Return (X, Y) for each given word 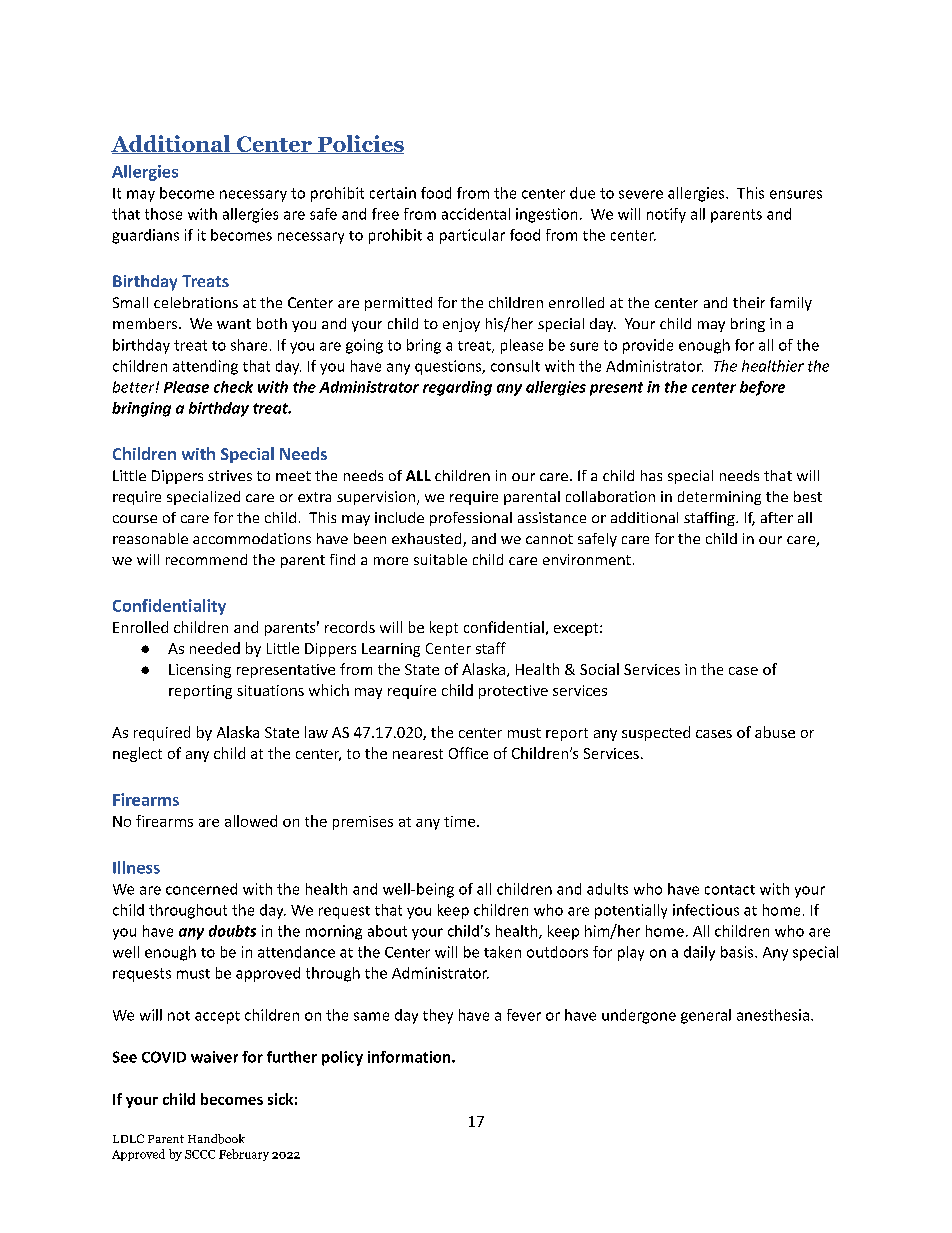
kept (444, 628)
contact (730, 890)
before (762, 388)
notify (666, 215)
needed (215, 648)
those (163, 214)
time (459, 821)
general (706, 1016)
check (233, 387)
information (410, 1057)
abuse (775, 732)
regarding (457, 388)
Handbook (216, 1139)
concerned (201, 889)
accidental (476, 214)
